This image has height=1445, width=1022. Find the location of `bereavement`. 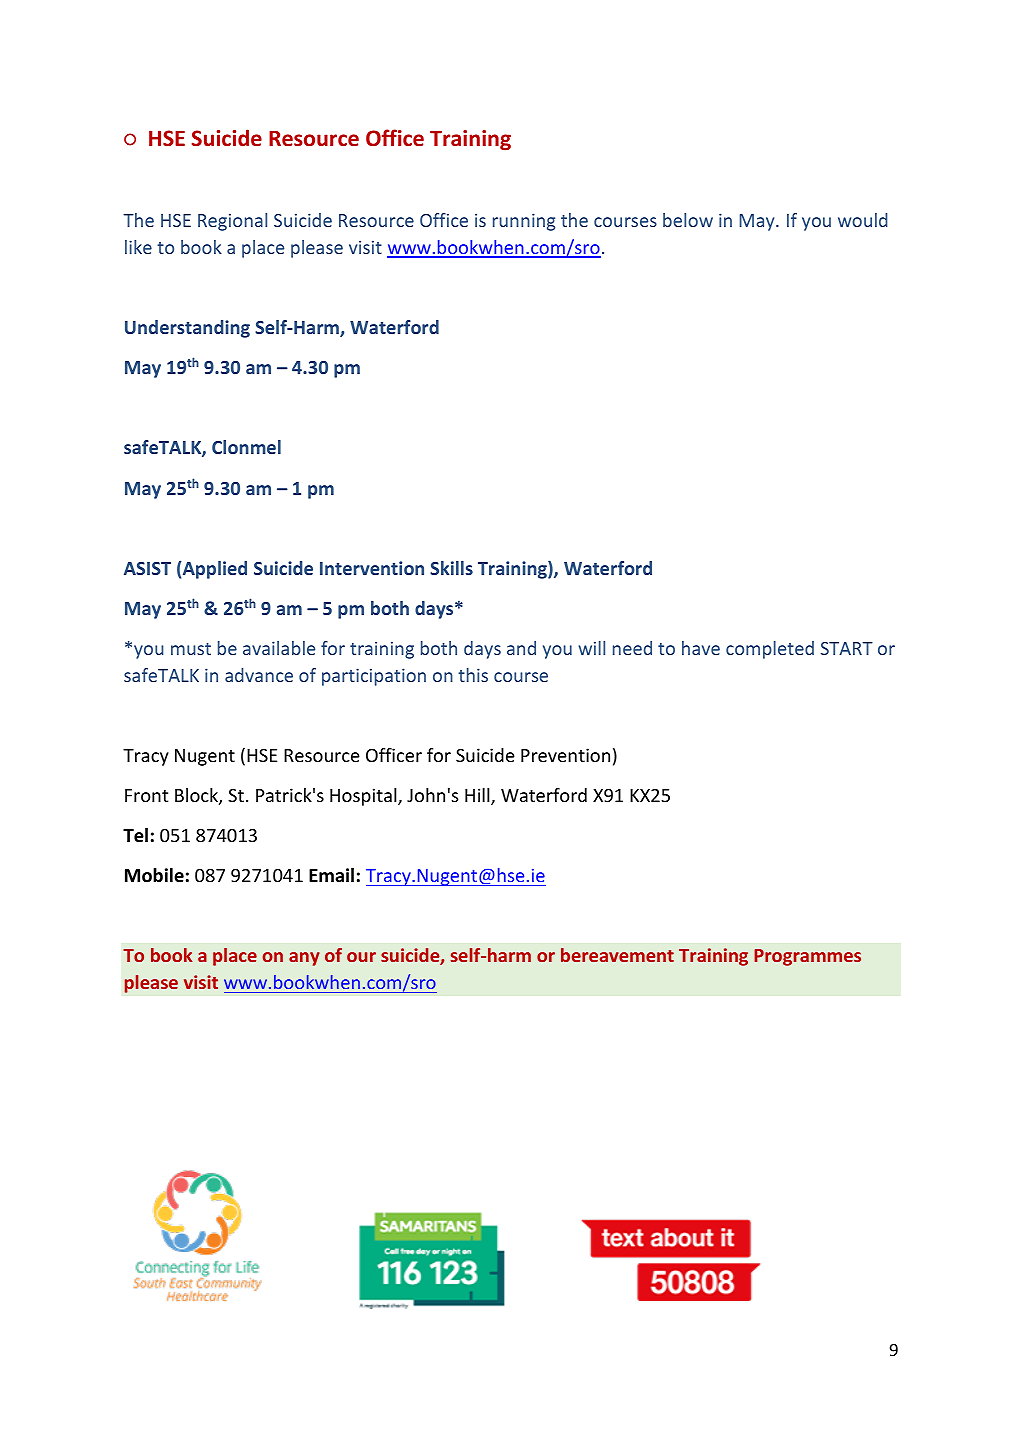

bereavement is located at coordinates (617, 955).
